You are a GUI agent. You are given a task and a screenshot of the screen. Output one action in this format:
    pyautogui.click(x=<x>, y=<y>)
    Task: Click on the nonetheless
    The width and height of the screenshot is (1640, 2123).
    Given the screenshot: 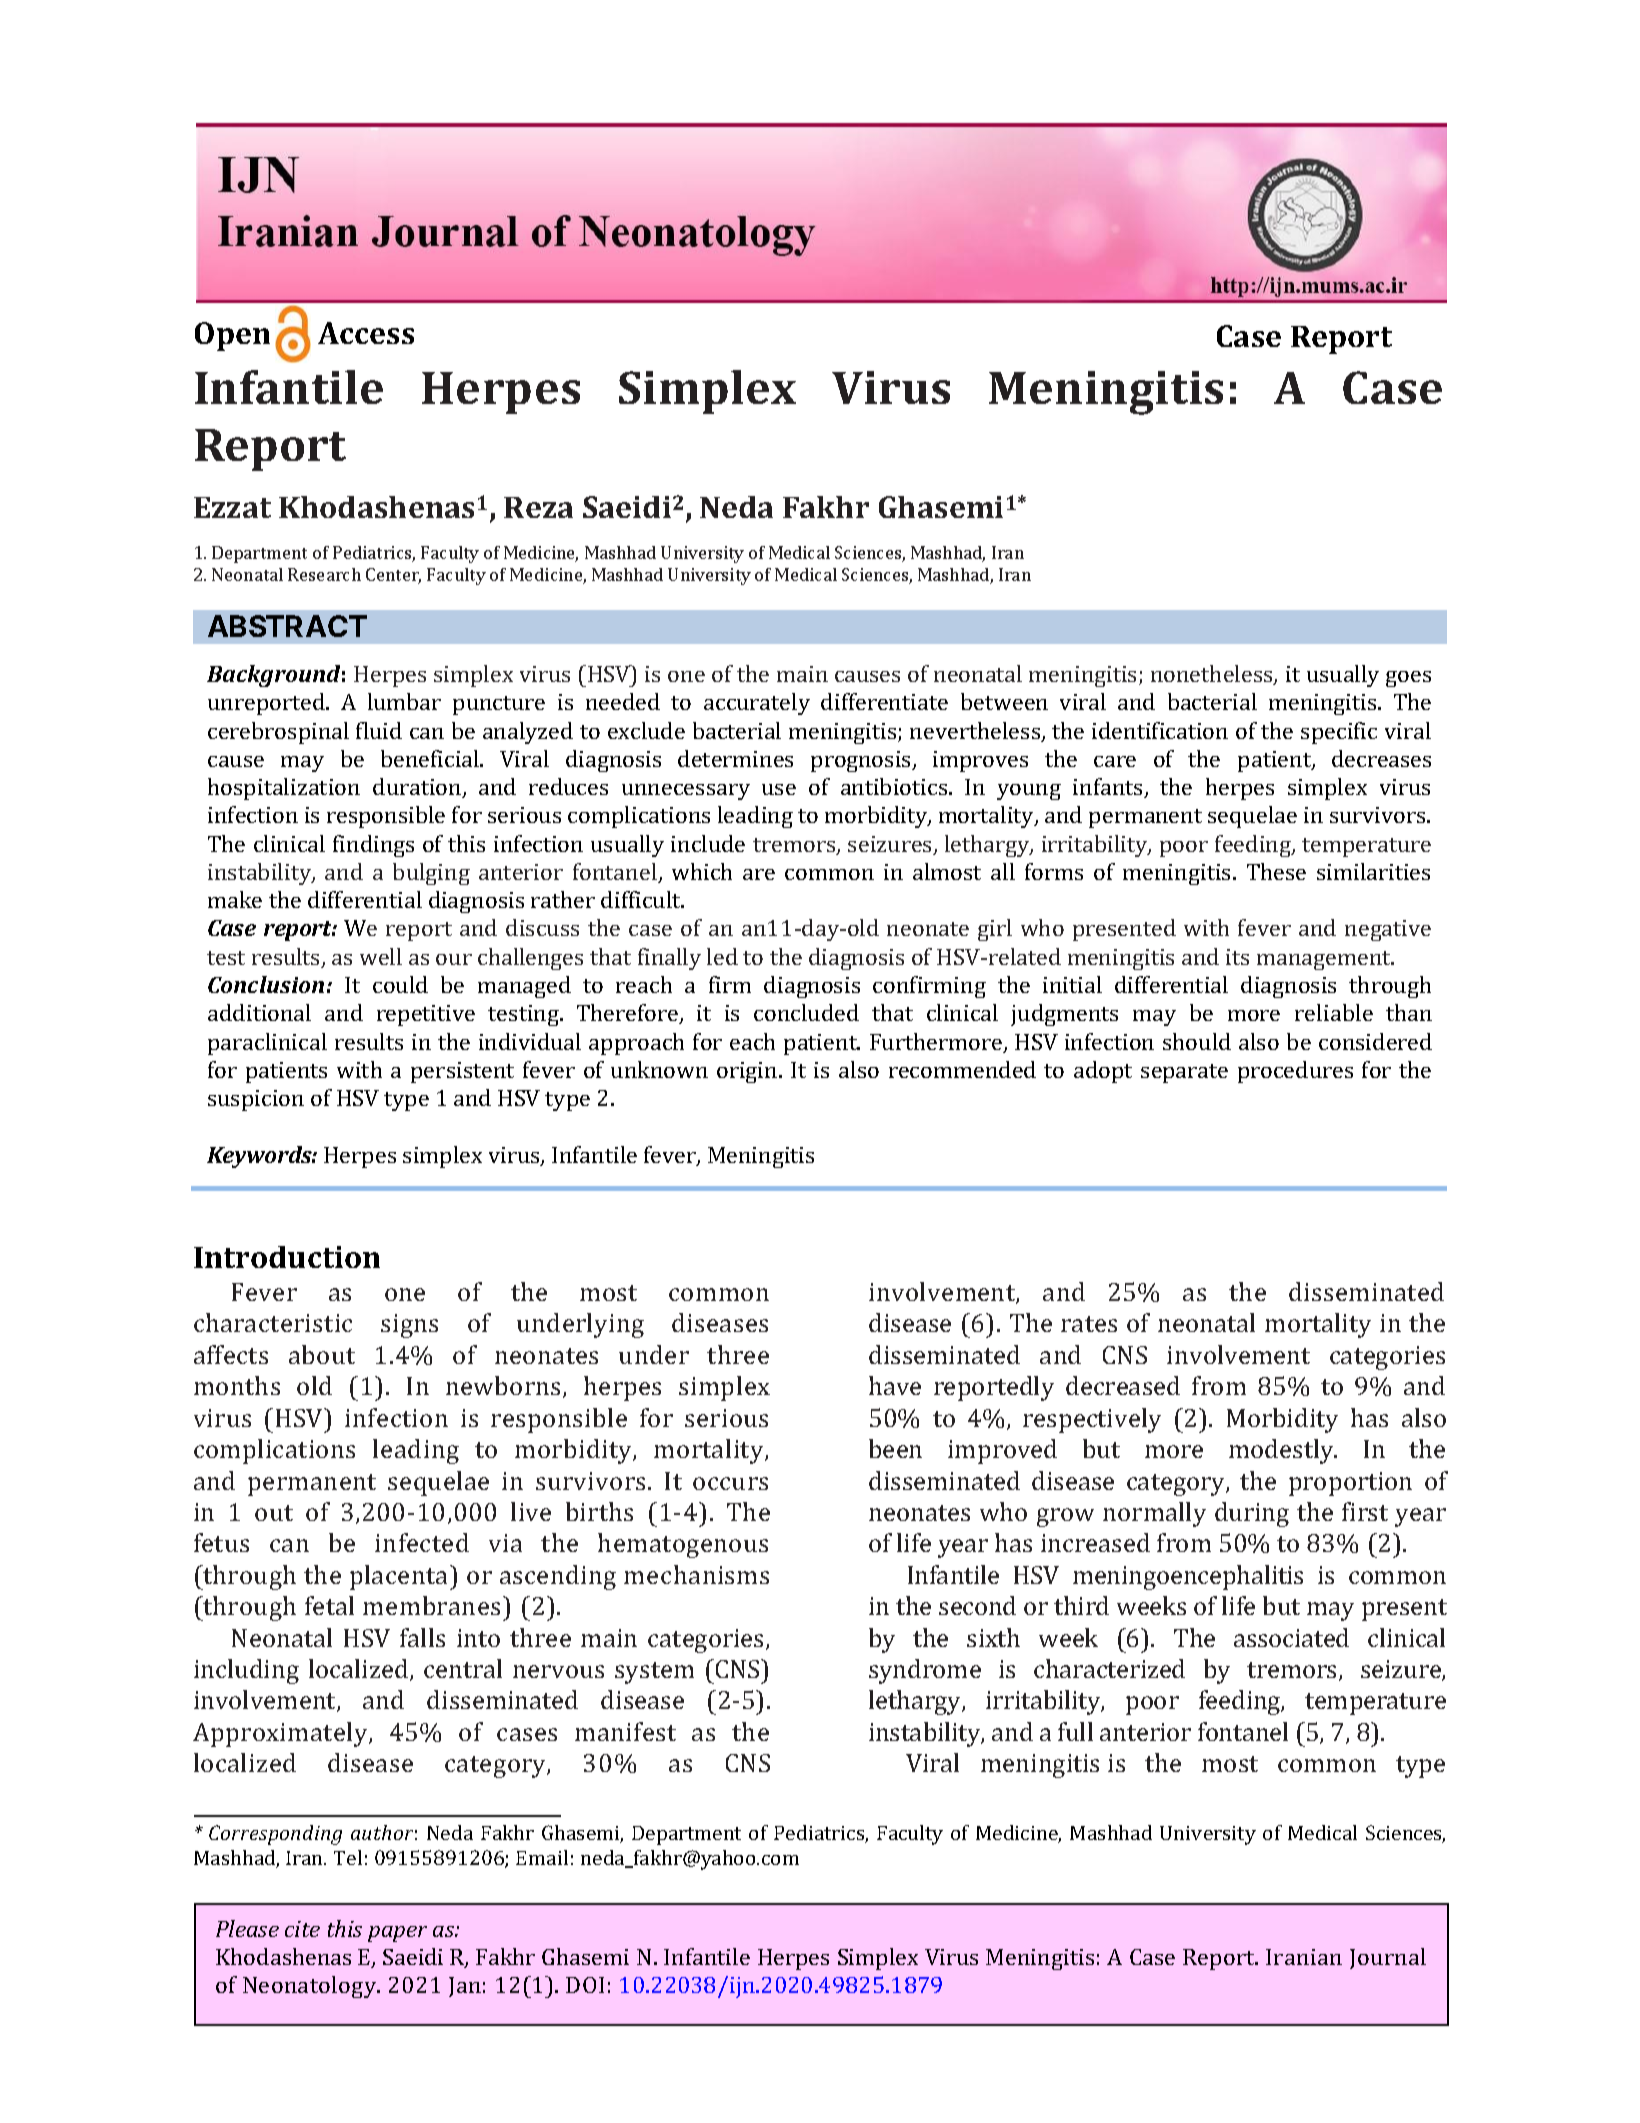 What is the action you would take?
    pyautogui.click(x=1213, y=675)
